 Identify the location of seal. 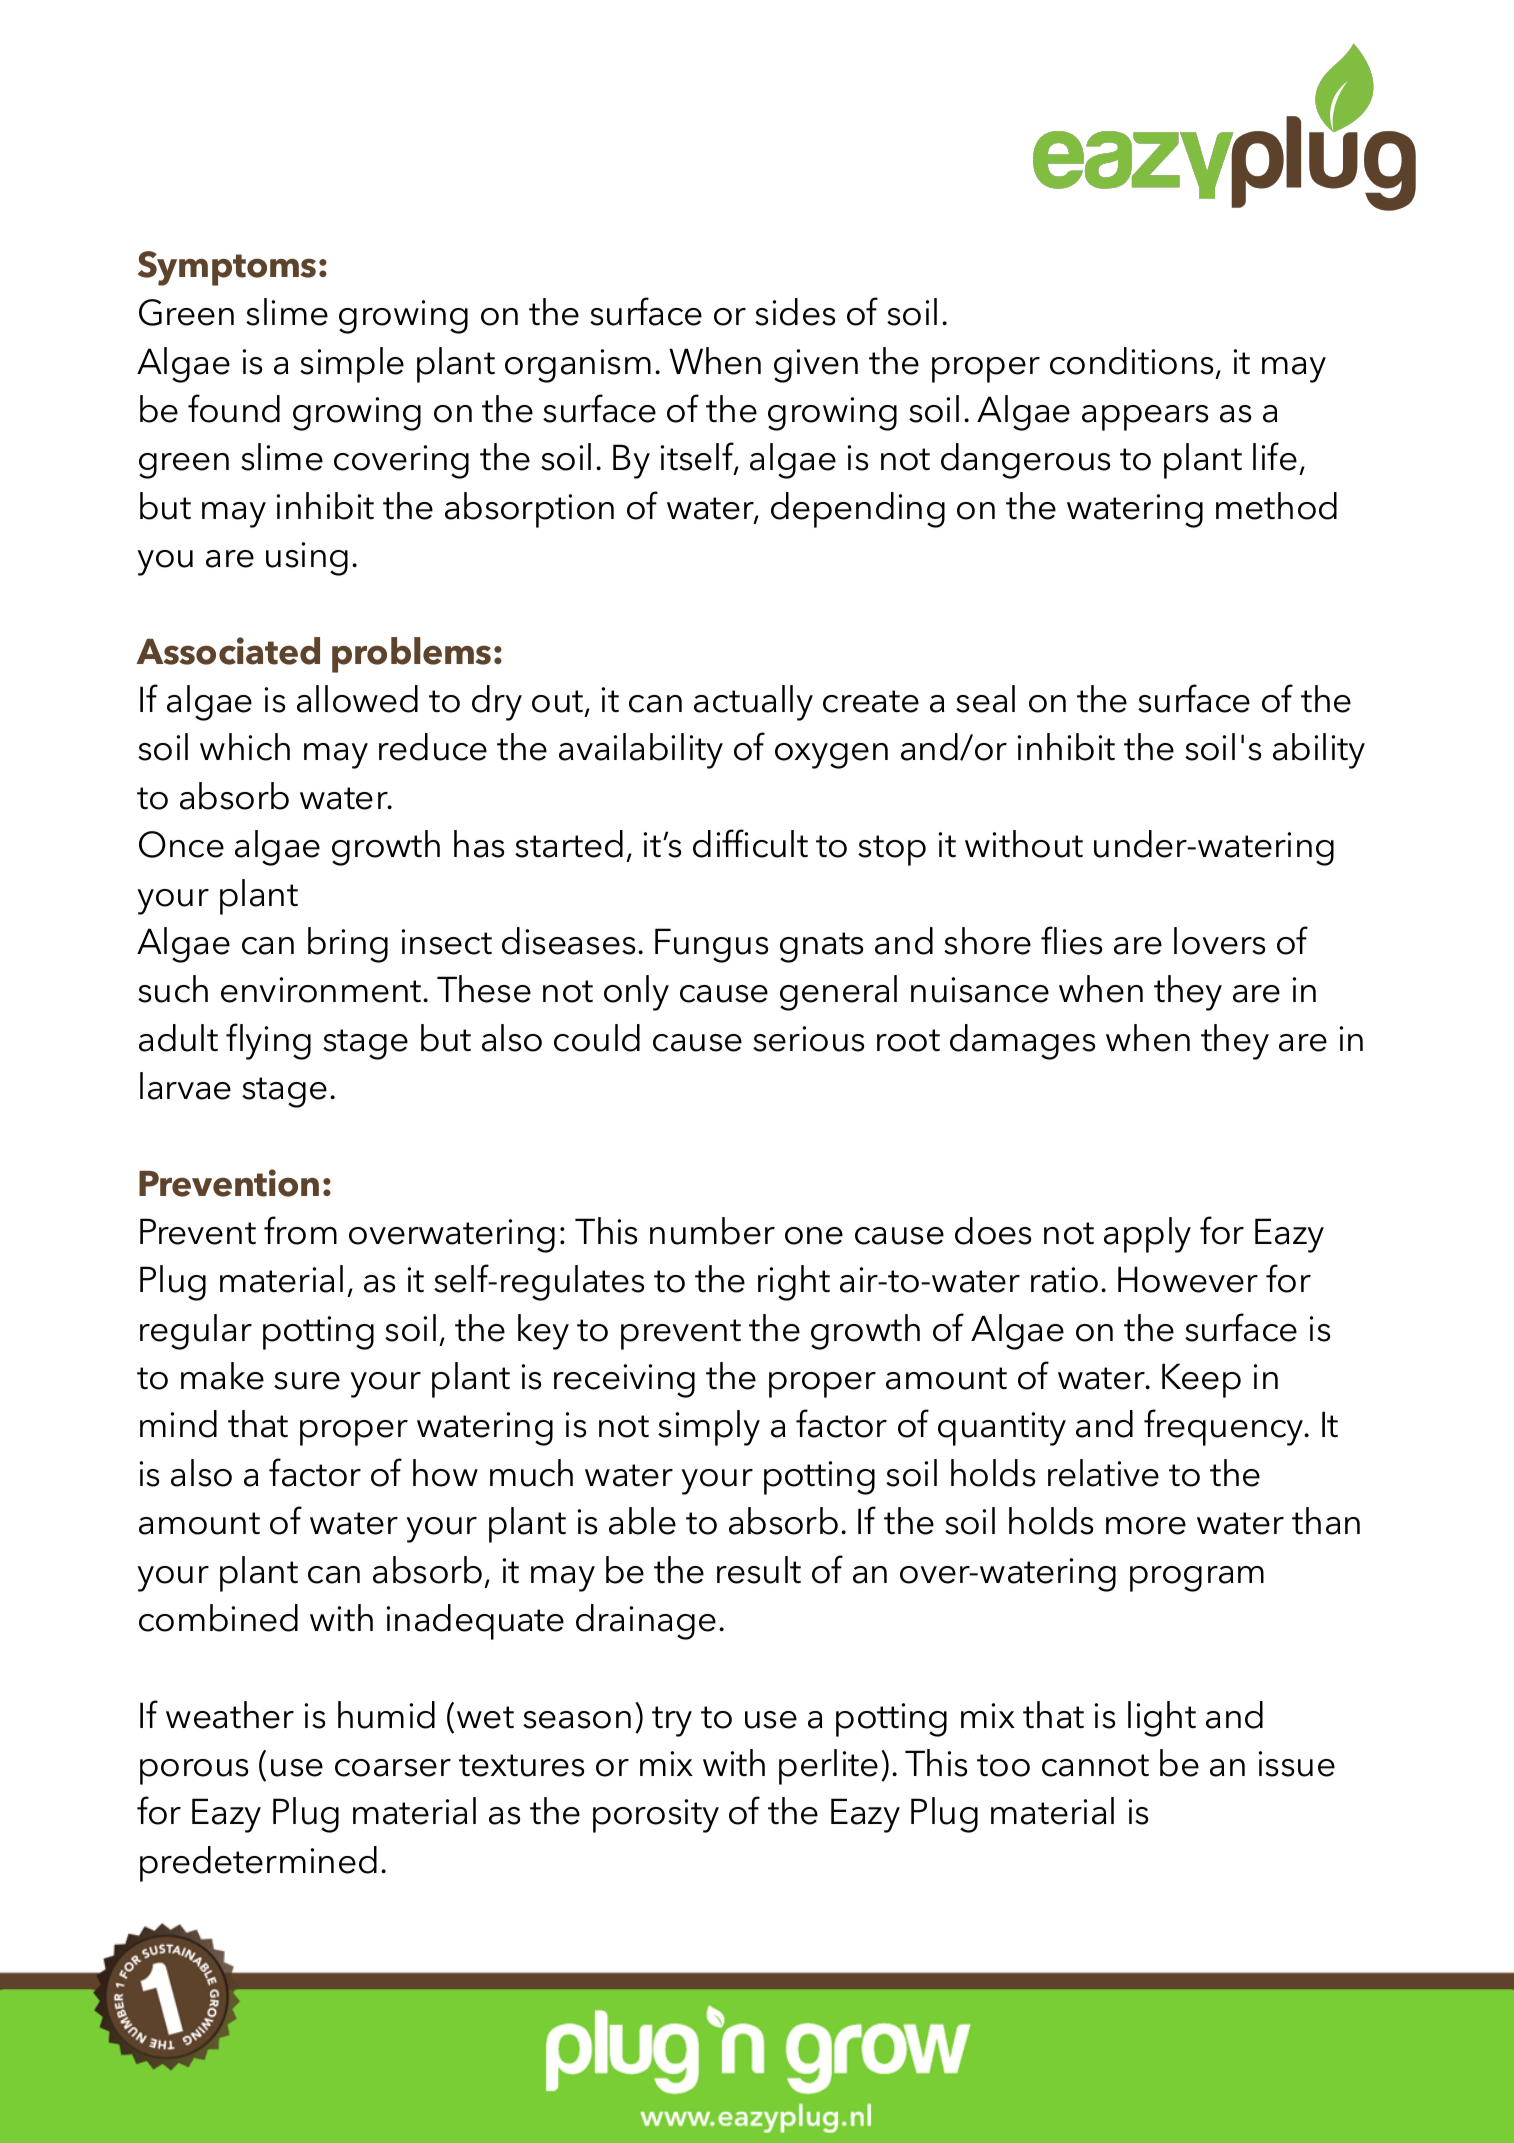
(985, 699).
